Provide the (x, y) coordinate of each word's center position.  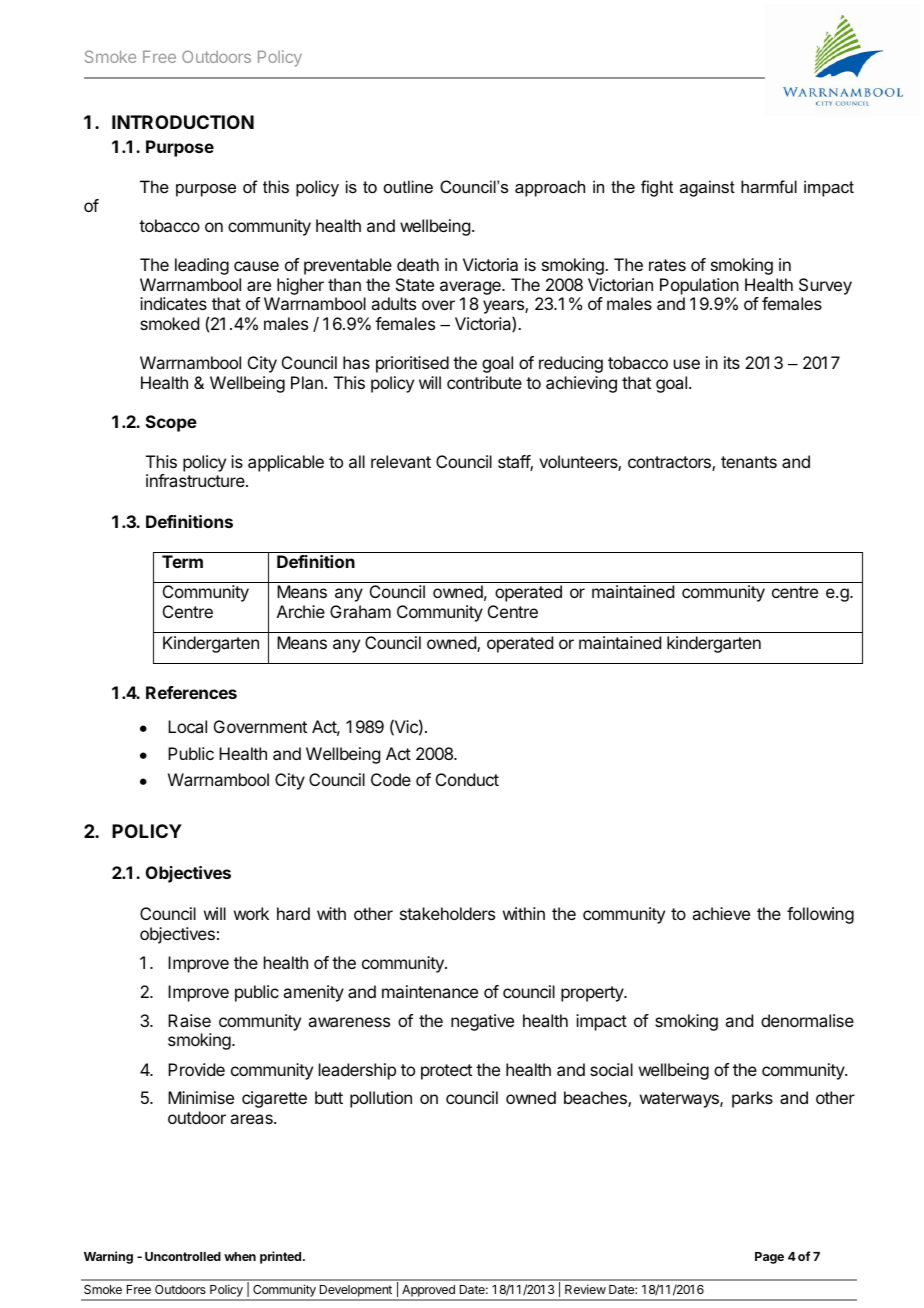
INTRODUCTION (183, 122)
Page (769, 1258)
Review (585, 1289)
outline (408, 186)
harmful (769, 186)
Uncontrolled (183, 1256)
